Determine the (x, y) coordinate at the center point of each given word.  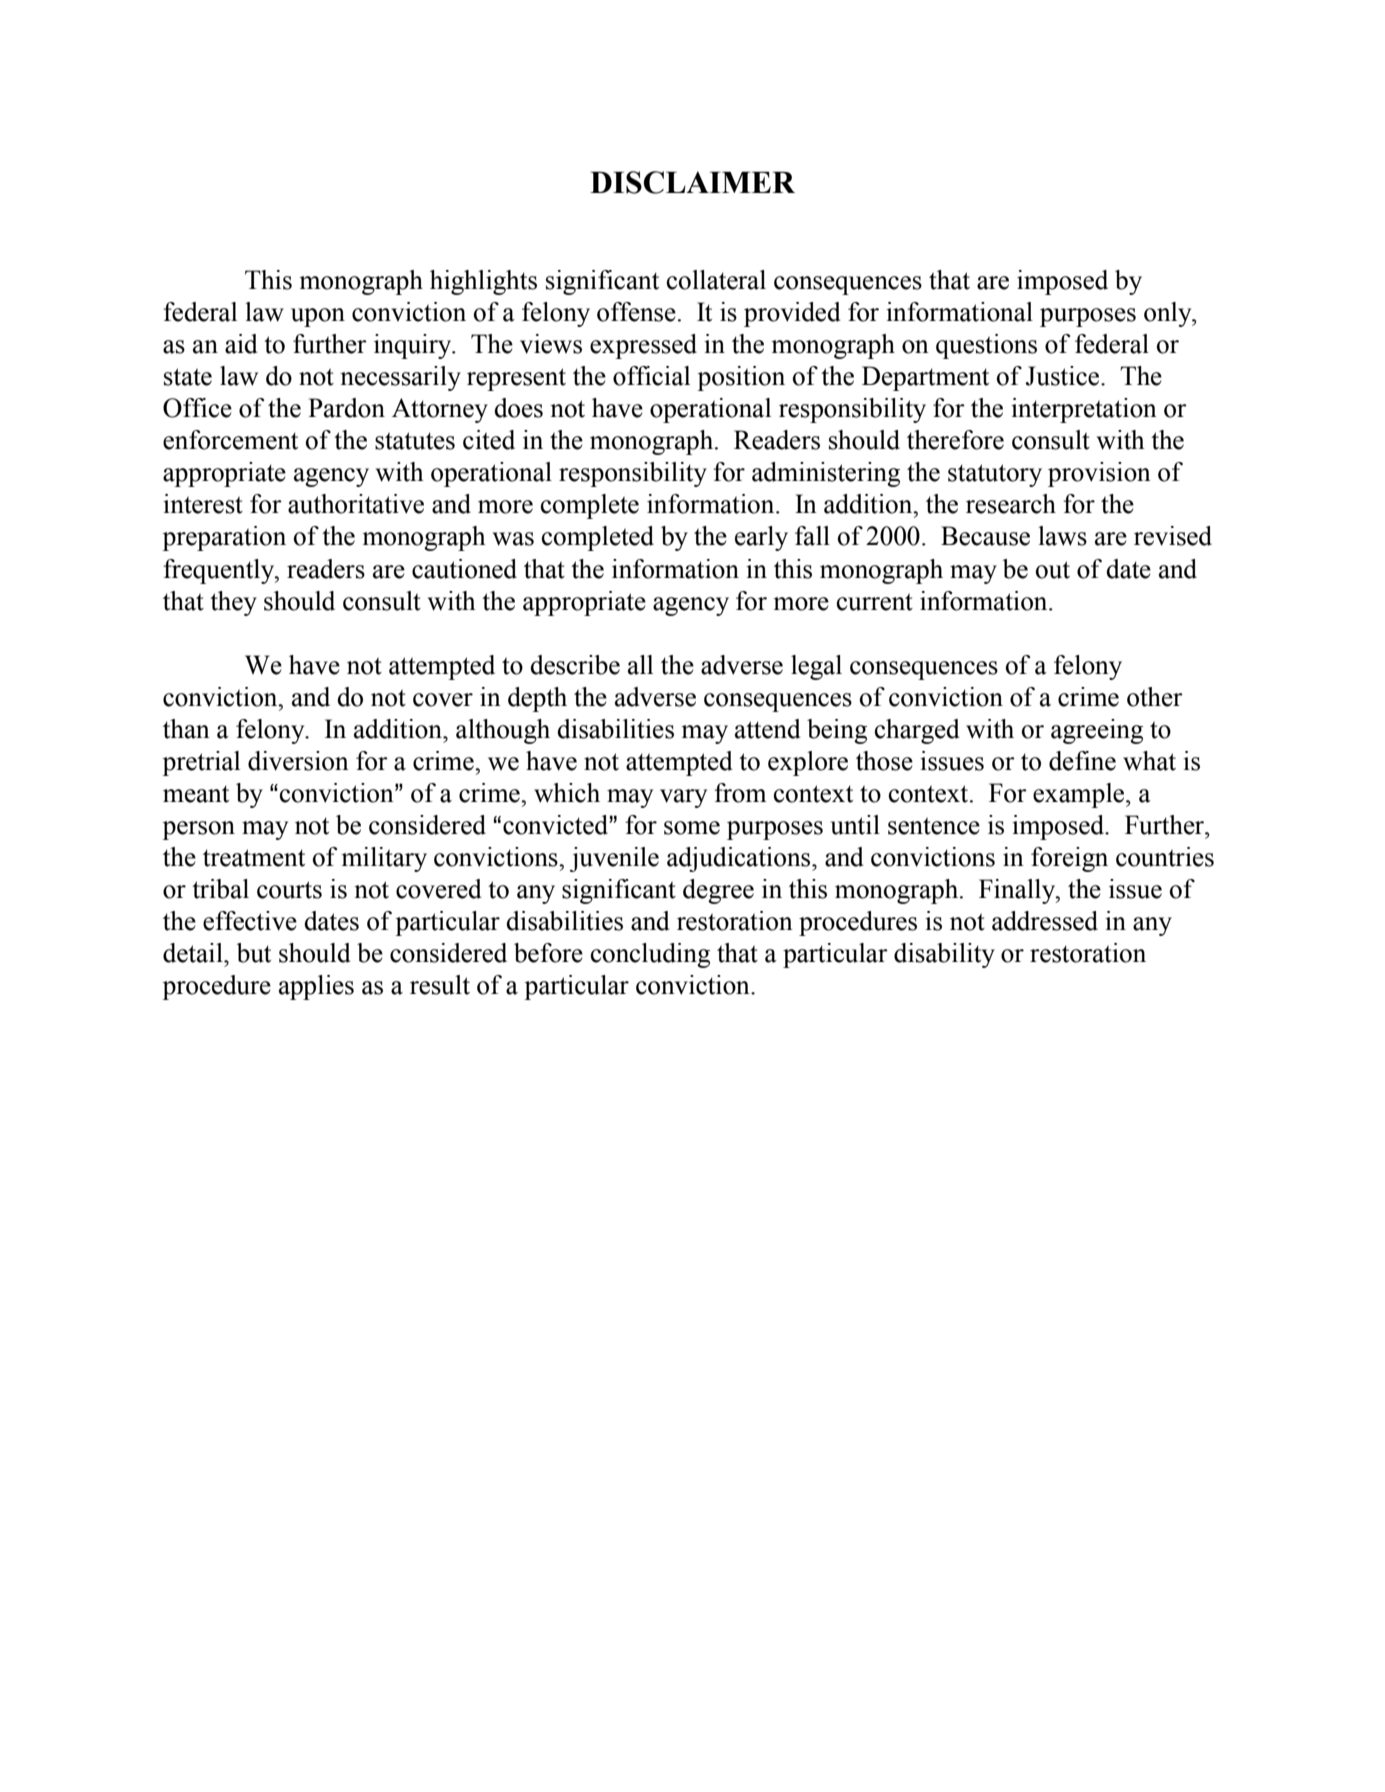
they (233, 603)
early (761, 538)
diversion (298, 761)
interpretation (1084, 410)
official (651, 376)
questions (986, 346)
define (1082, 761)
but (254, 953)
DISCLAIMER (692, 182)
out (1053, 570)
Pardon (346, 408)
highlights (483, 282)
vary (683, 798)
